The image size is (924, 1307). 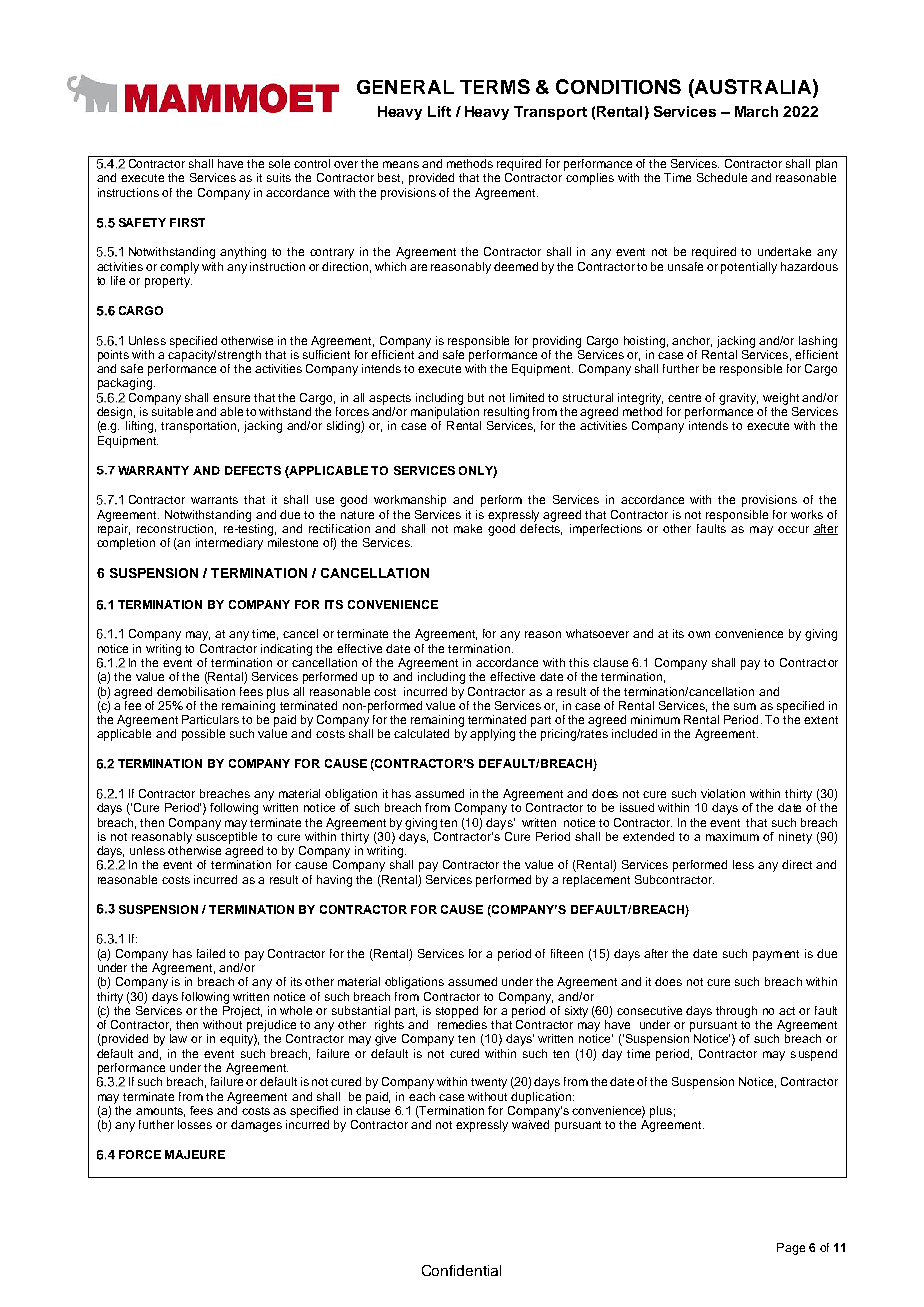 I want to click on Confidential, so click(x=461, y=1270).
